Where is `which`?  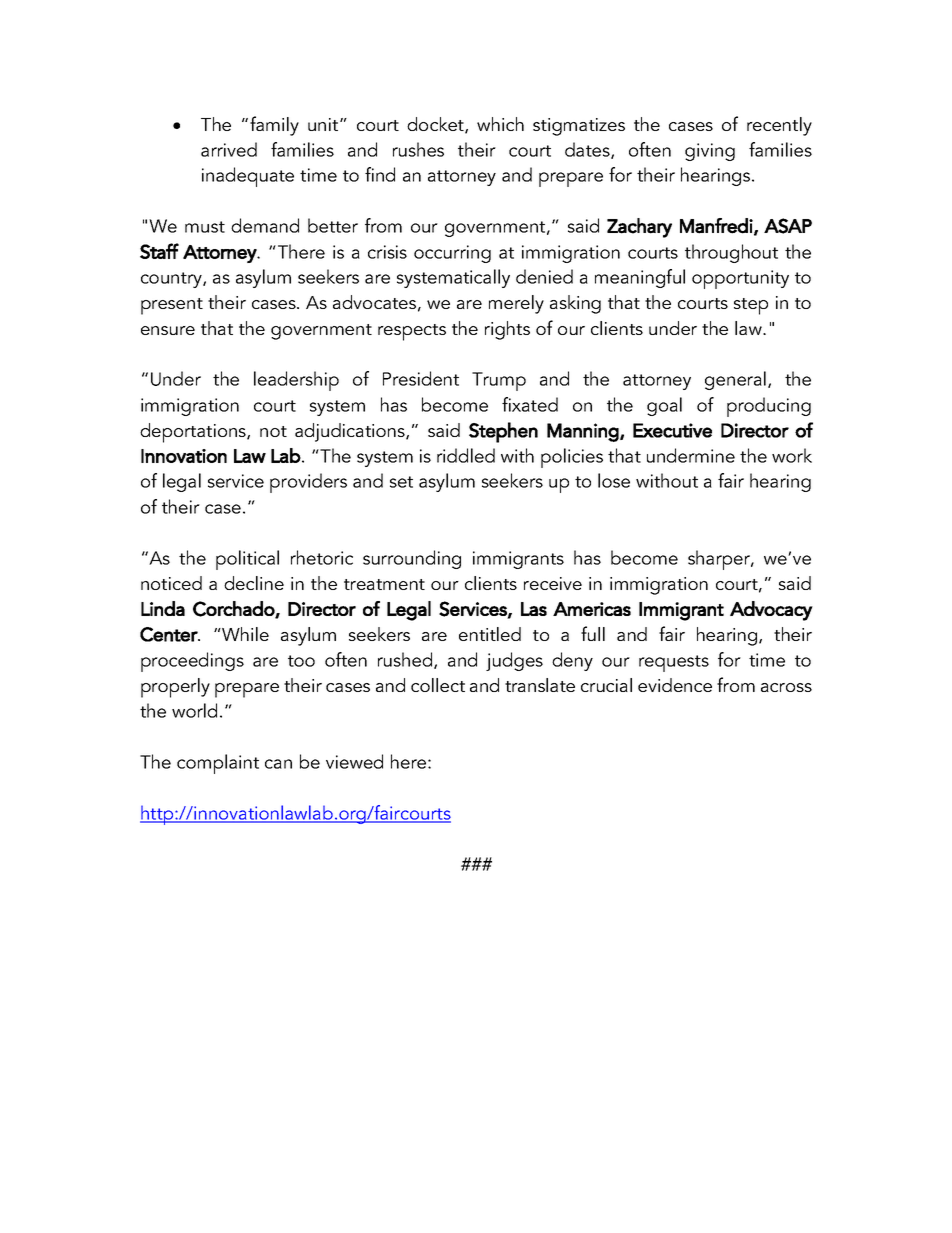 which is located at coordinates (500, 124).
